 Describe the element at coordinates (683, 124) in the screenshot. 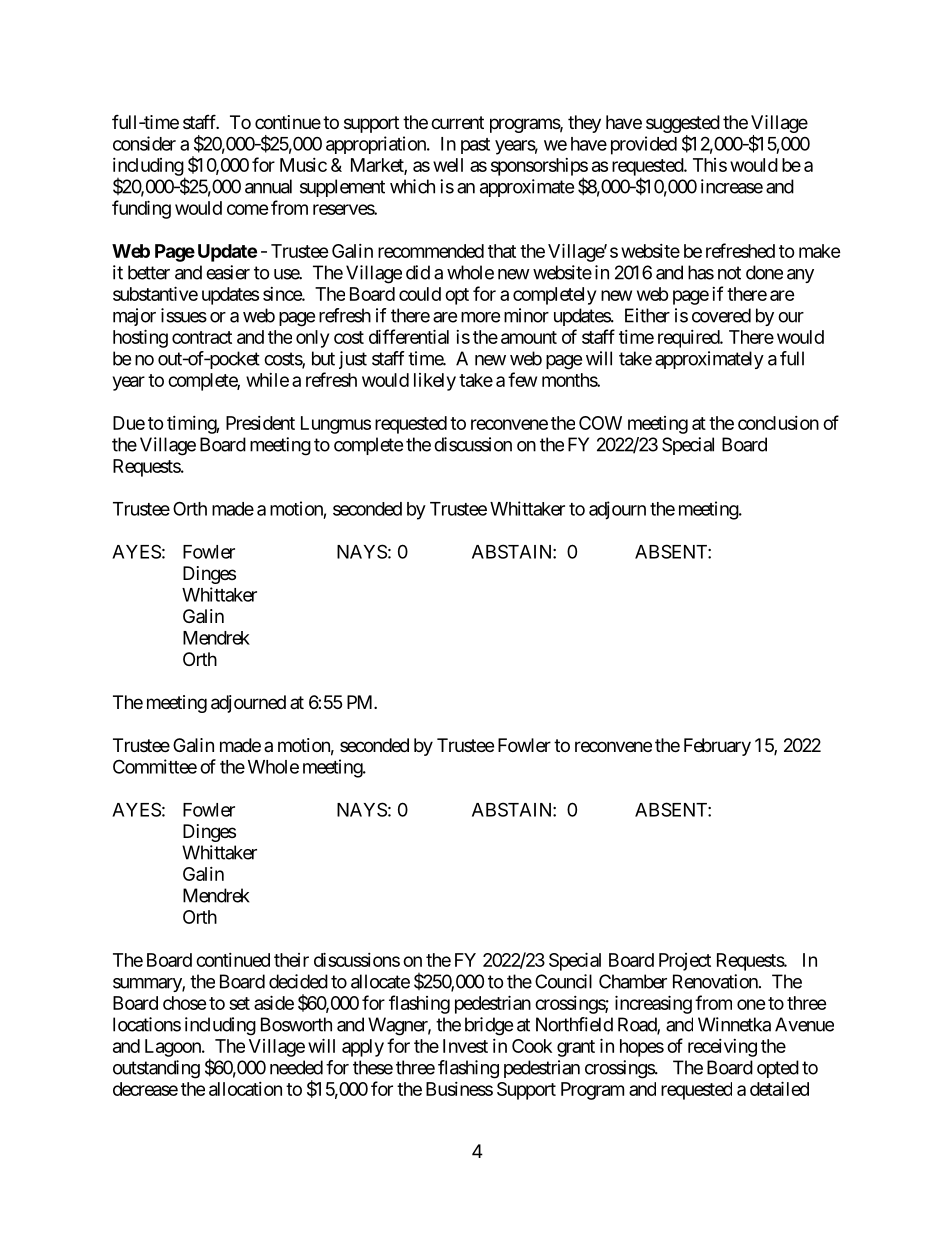

I see `suggested` at that location.
